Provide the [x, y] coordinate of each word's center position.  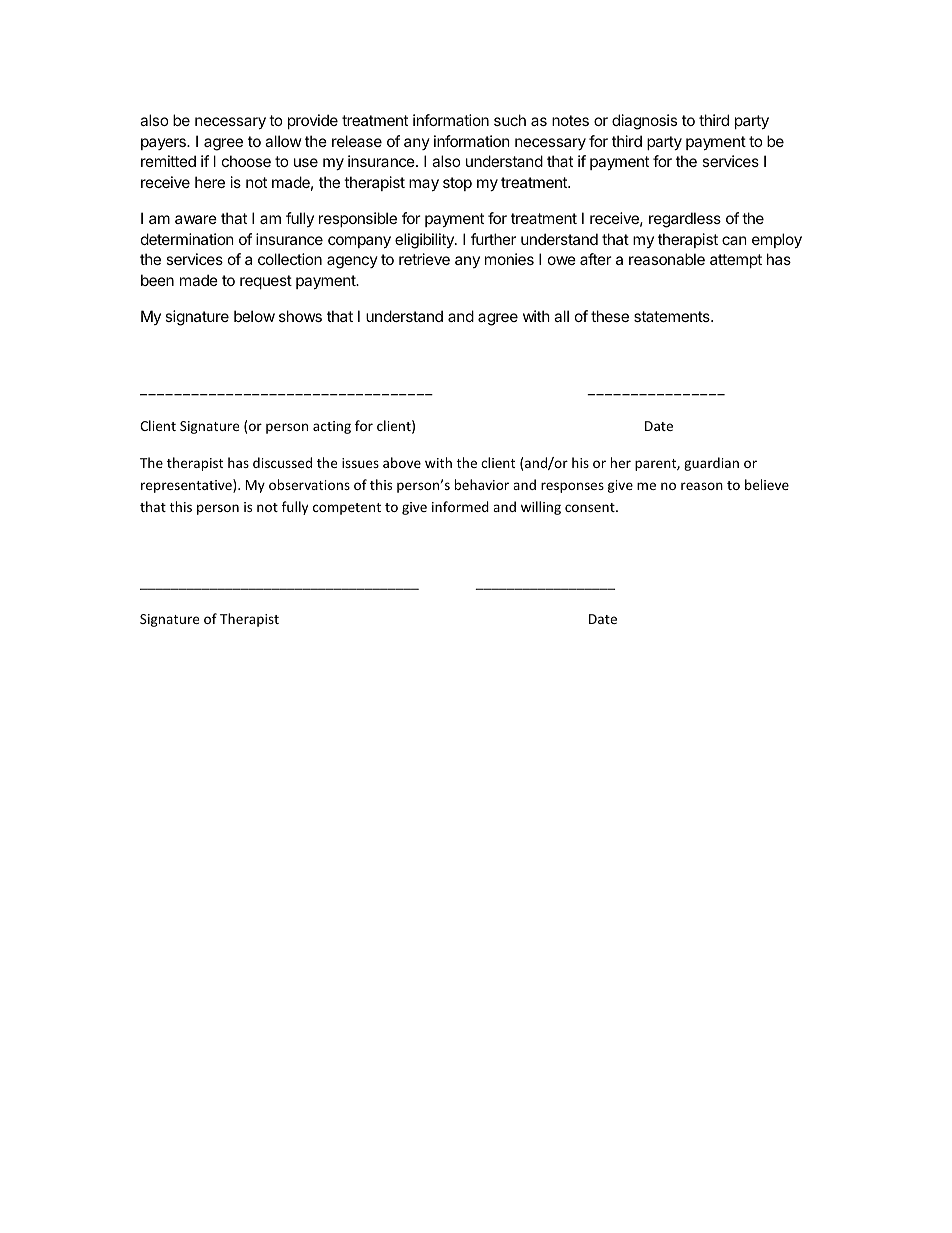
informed [460, 506]
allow [283, 141]
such [510, 120]
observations [309, 484]
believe [767, 484]
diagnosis [644, 122]
